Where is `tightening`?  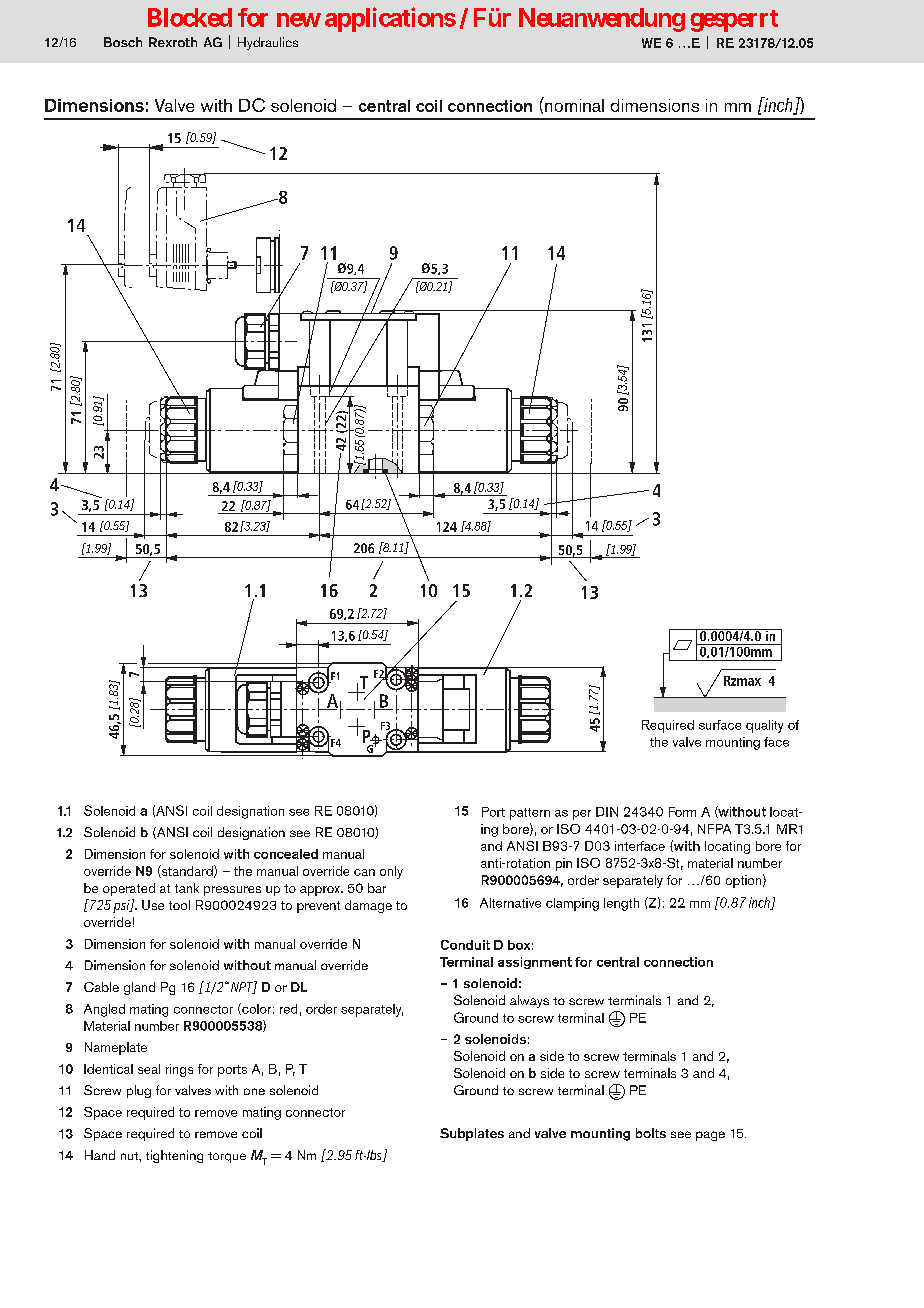
tightening is located at coordinates (174, 1156).
